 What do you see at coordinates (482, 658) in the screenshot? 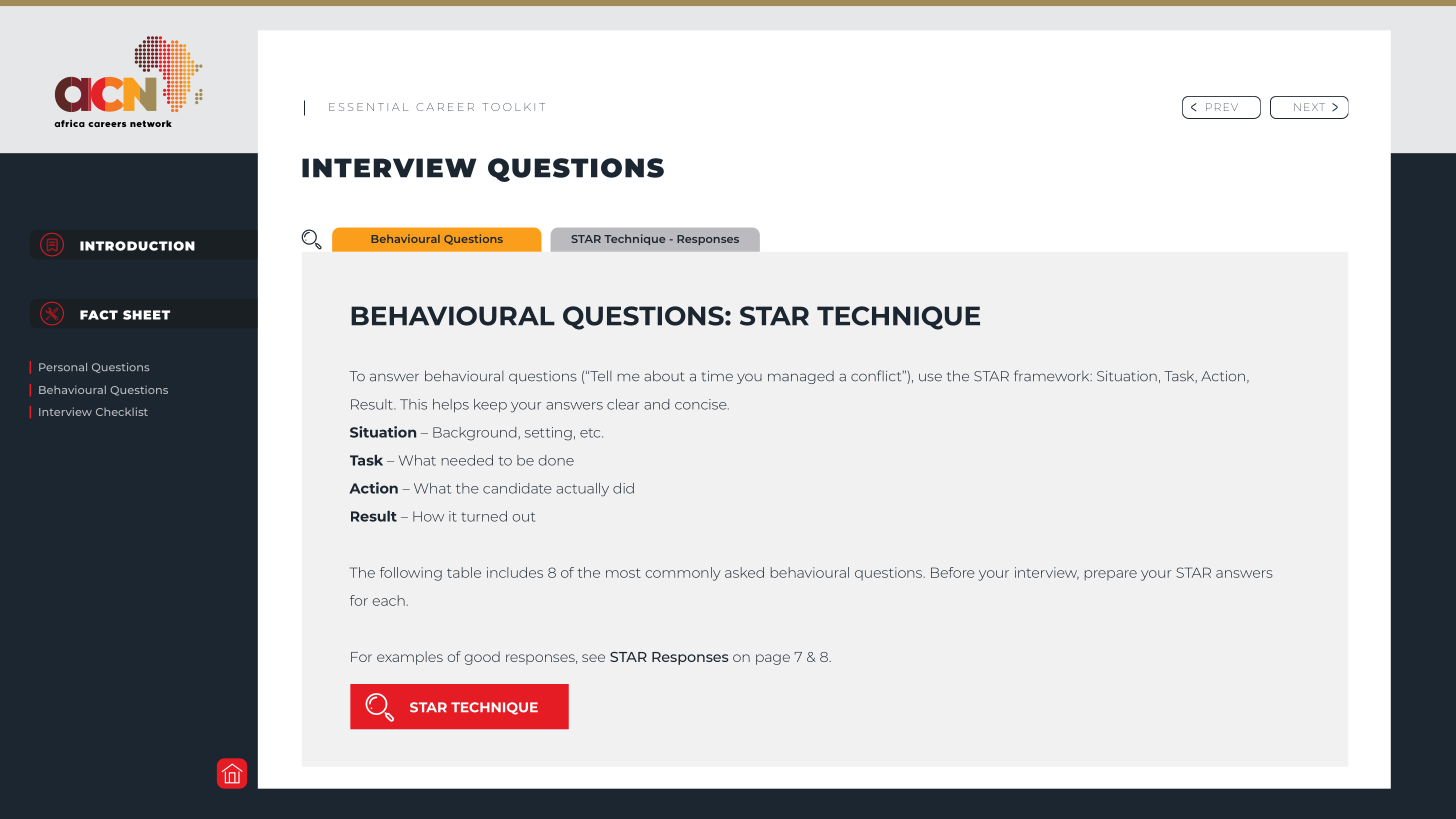
I see `good` at bounding box center [482, 658].
